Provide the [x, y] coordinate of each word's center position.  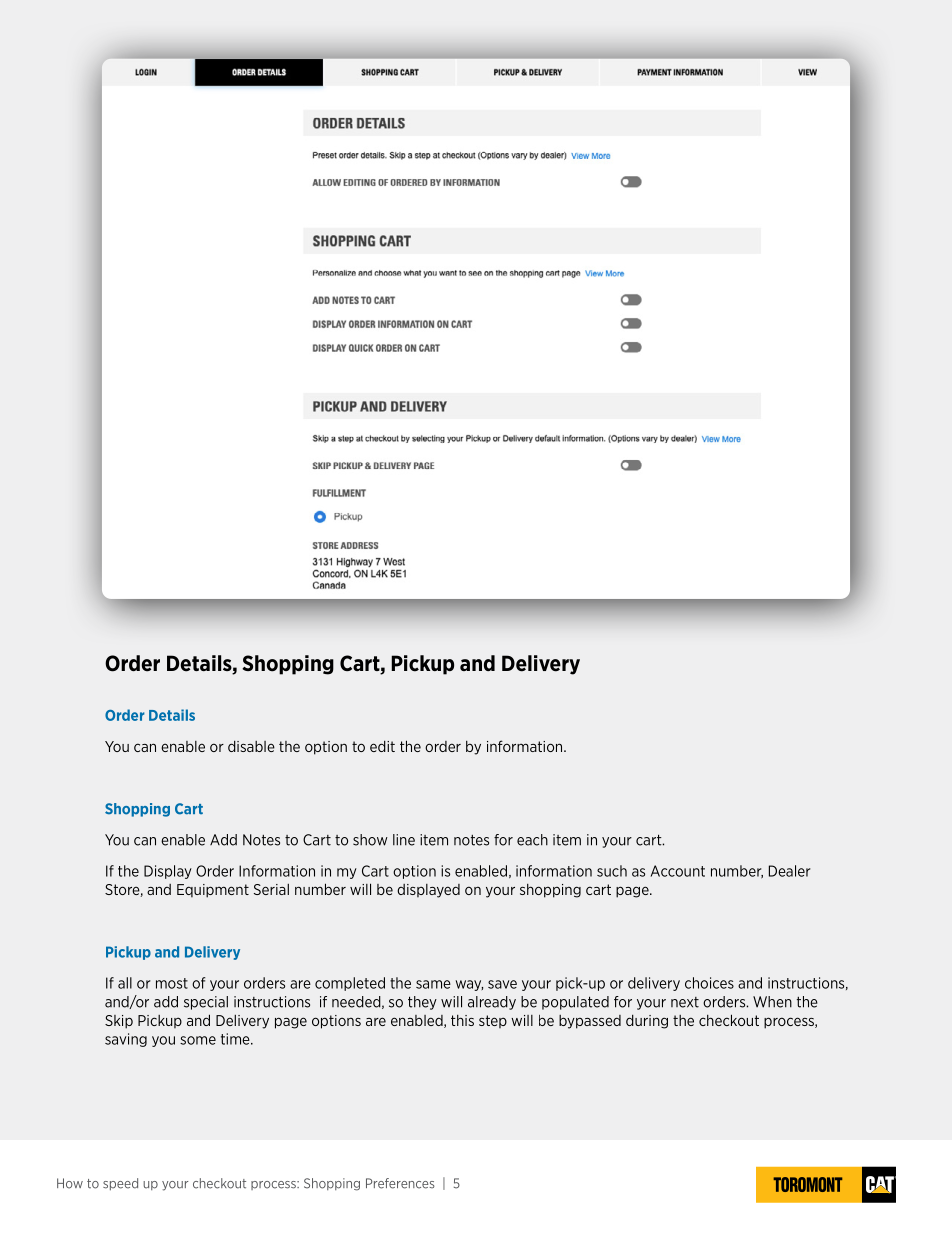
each [532, 840]
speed [120, 1184]
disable [251, 746]
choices [709, 983]
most [172, 983]
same [433, 984]
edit [382, 746]
